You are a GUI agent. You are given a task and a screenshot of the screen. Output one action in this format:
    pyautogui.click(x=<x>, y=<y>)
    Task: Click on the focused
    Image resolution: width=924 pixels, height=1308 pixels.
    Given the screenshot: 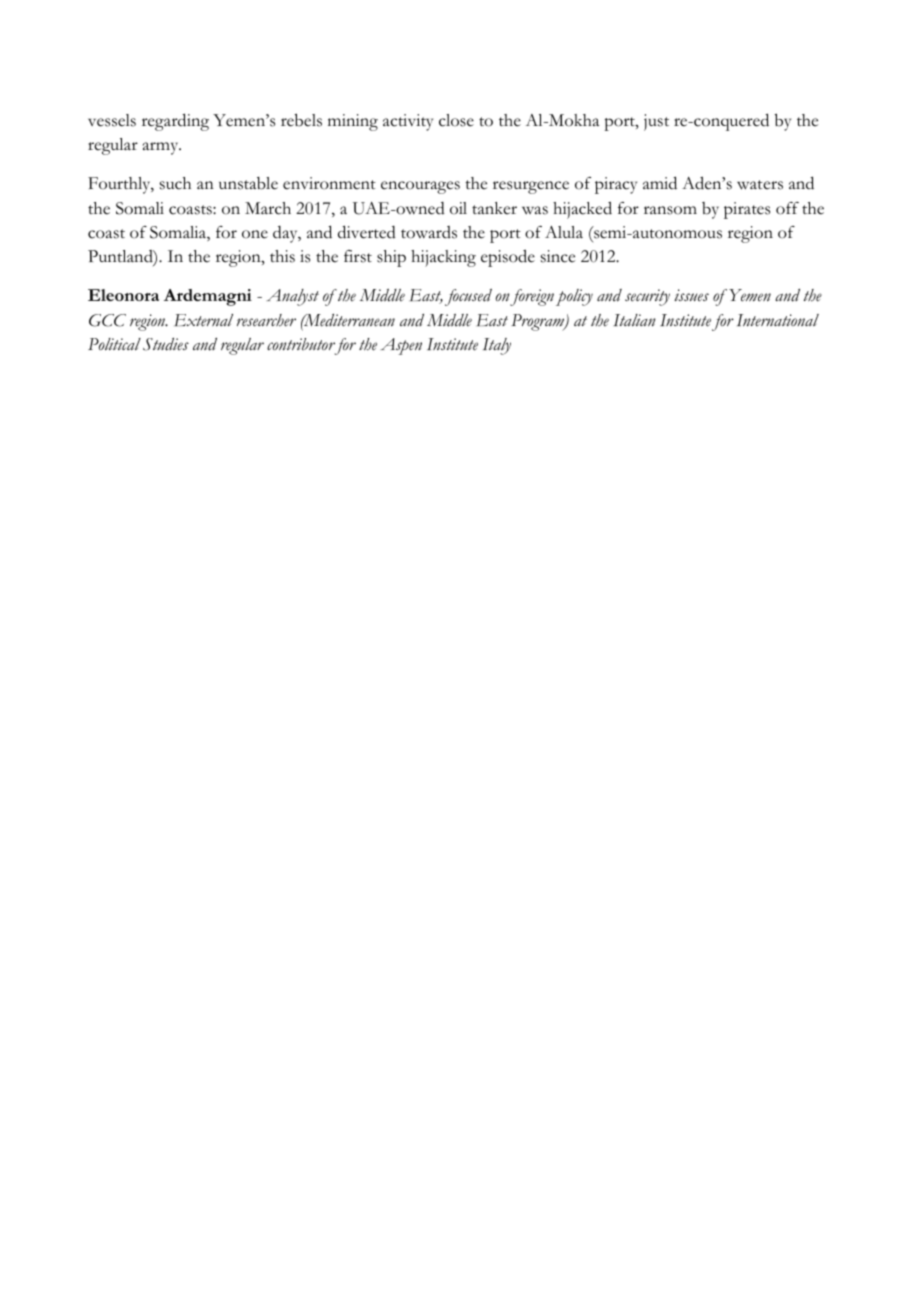 What is the action you would take?
    pyautogui.click(x=468, y=297)
